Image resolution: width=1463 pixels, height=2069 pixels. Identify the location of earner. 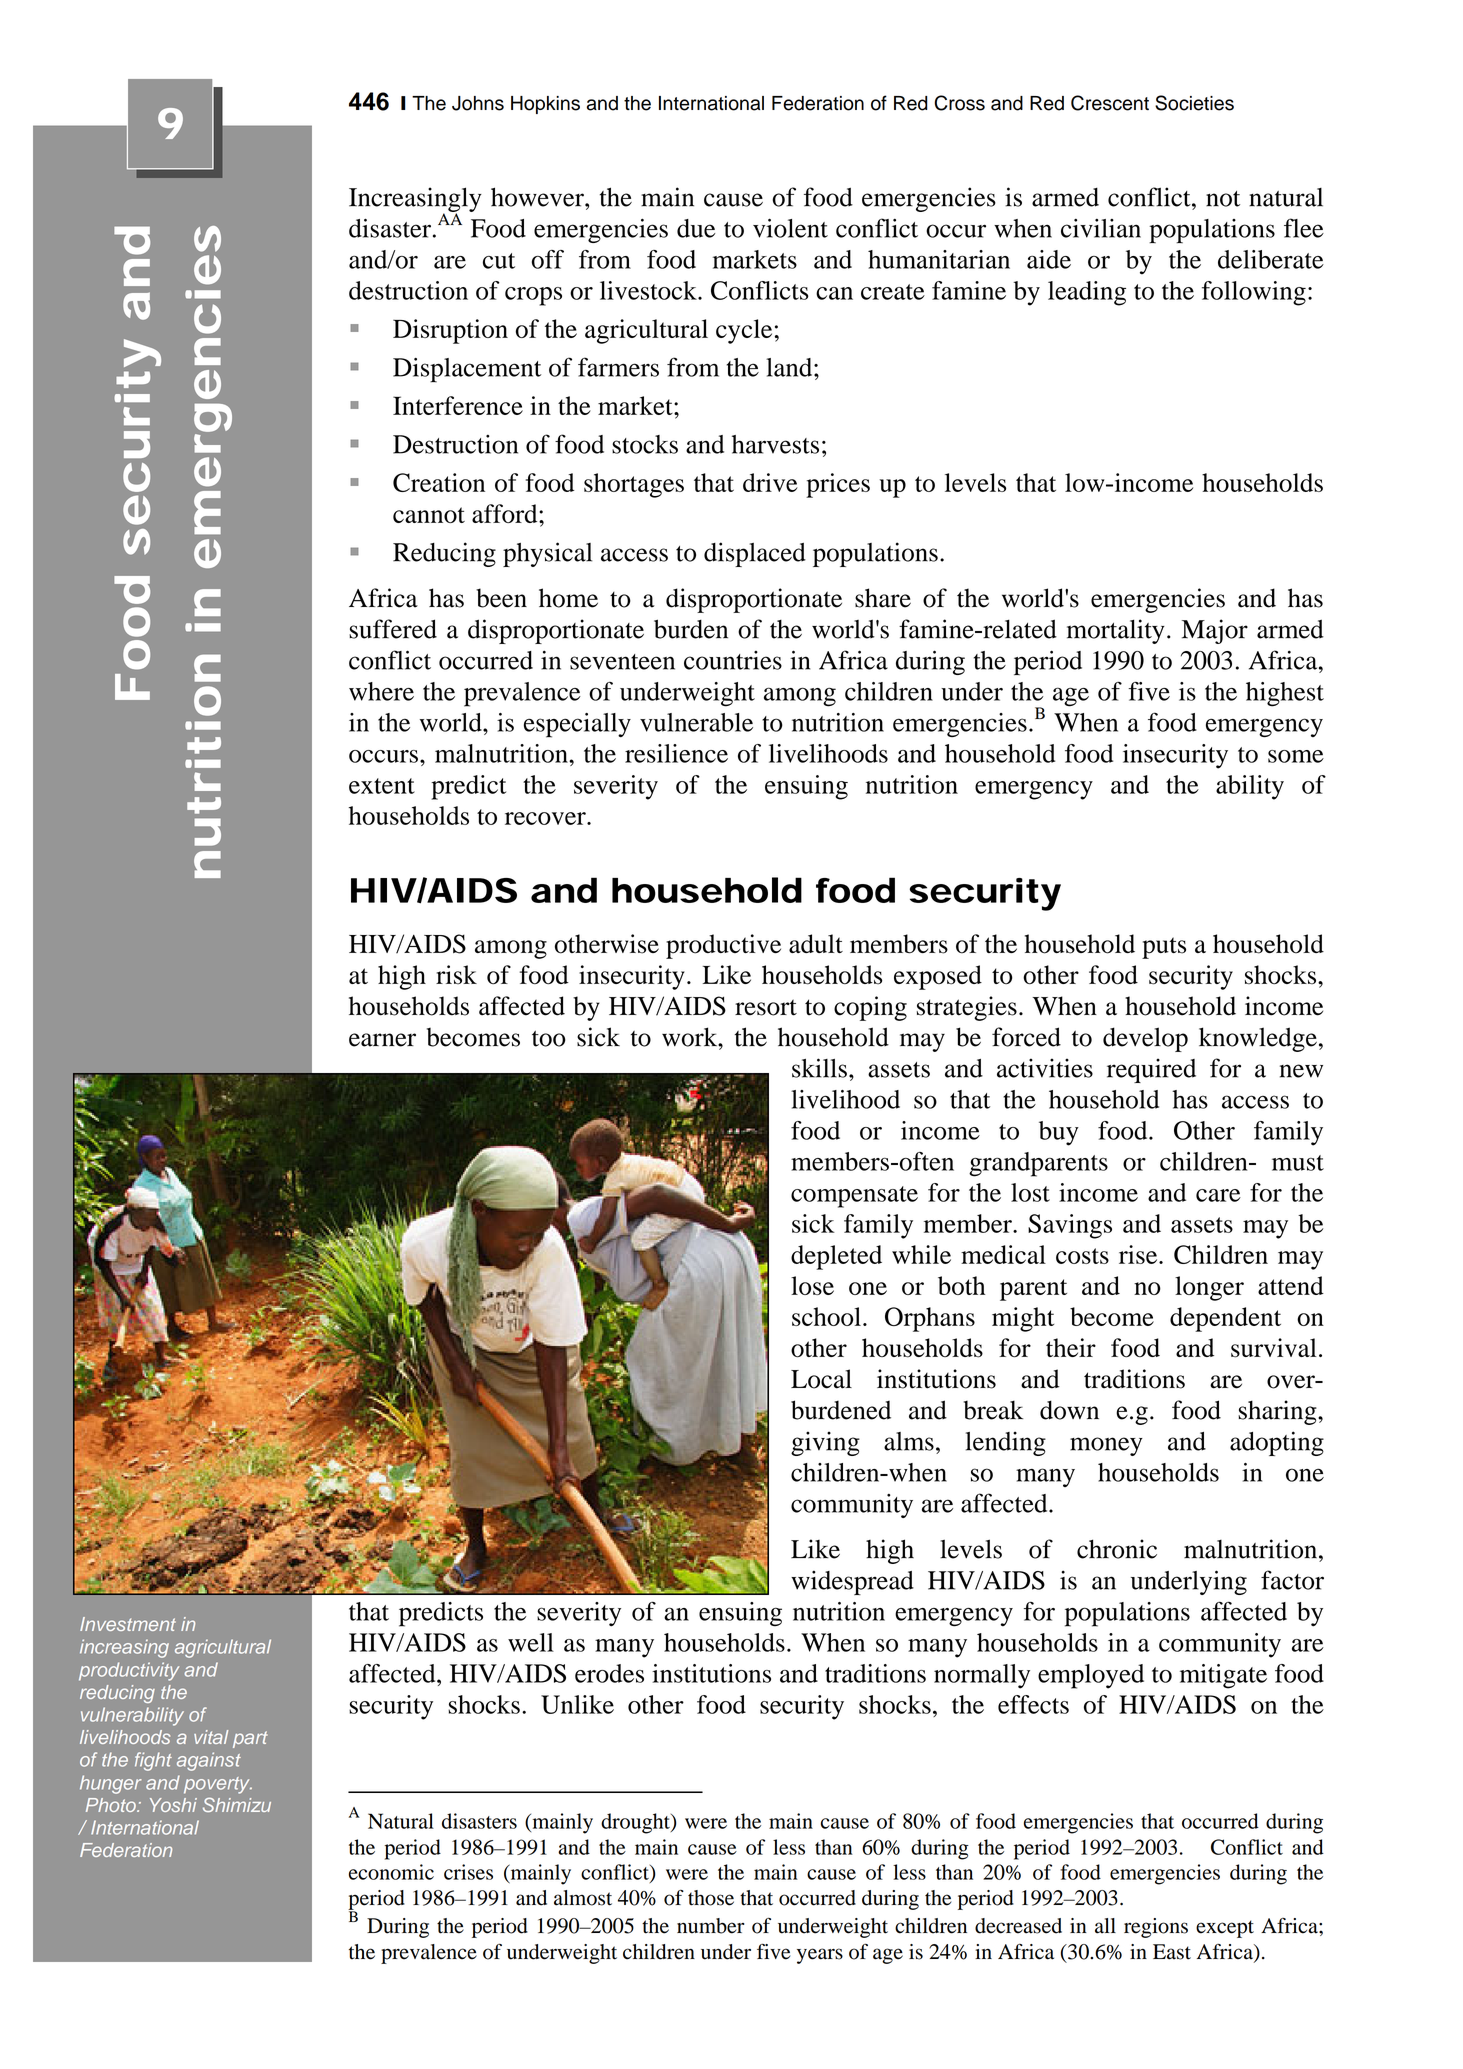
(382, 1040).
